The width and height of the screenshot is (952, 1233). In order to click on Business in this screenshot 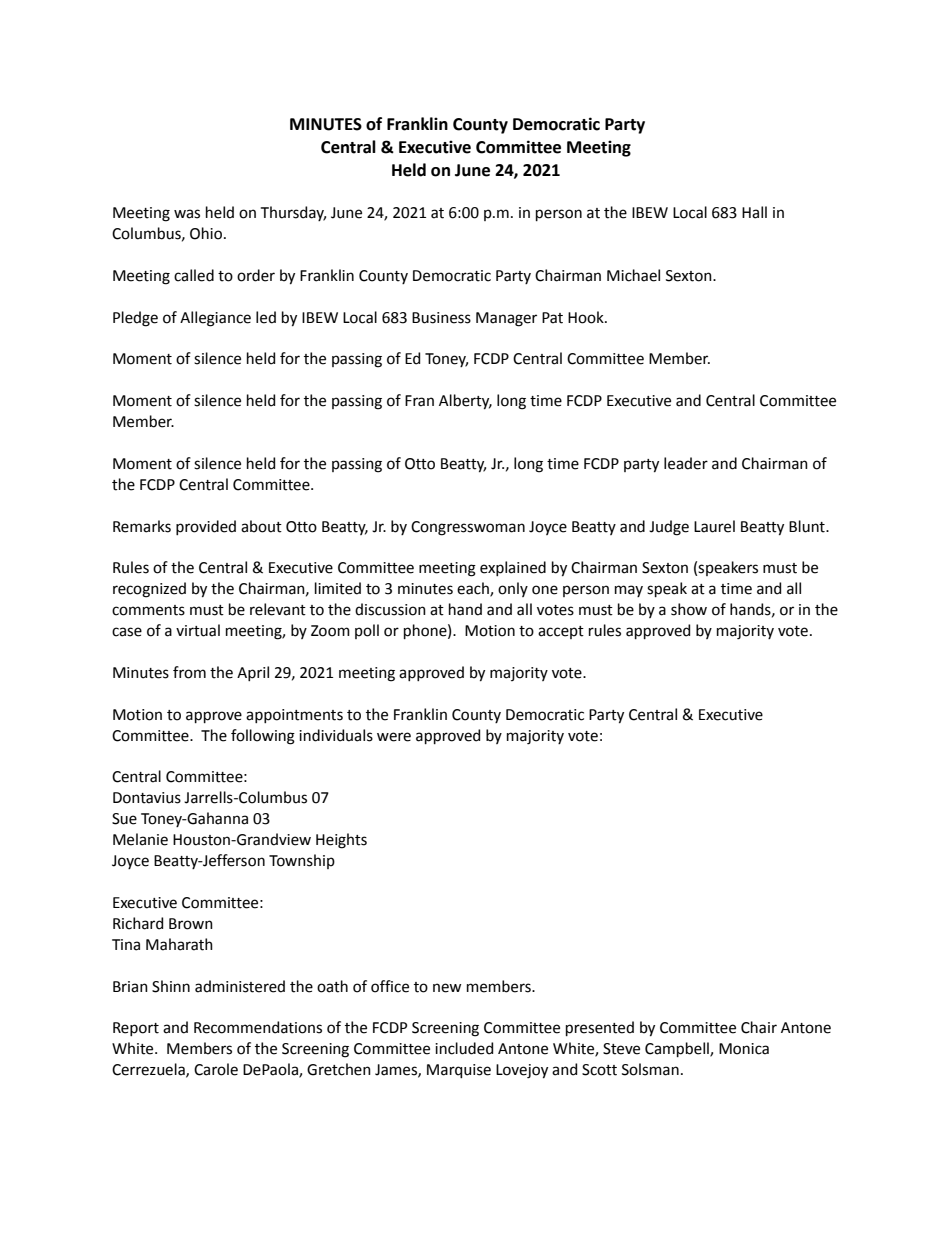, I will do `click(441, 318)`.
